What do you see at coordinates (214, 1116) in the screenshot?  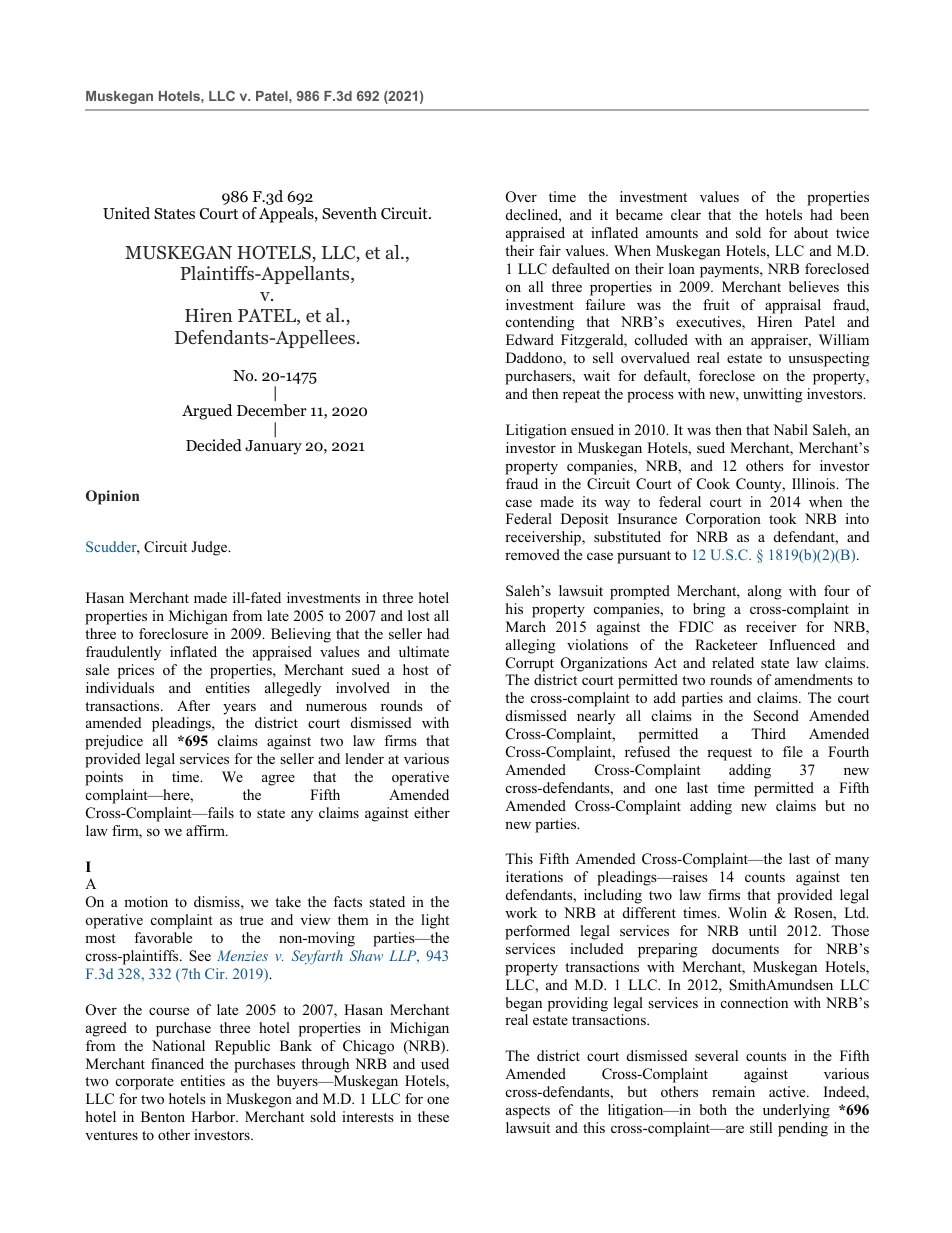 I see `Harbor` at bounding box center [214, 1116].
